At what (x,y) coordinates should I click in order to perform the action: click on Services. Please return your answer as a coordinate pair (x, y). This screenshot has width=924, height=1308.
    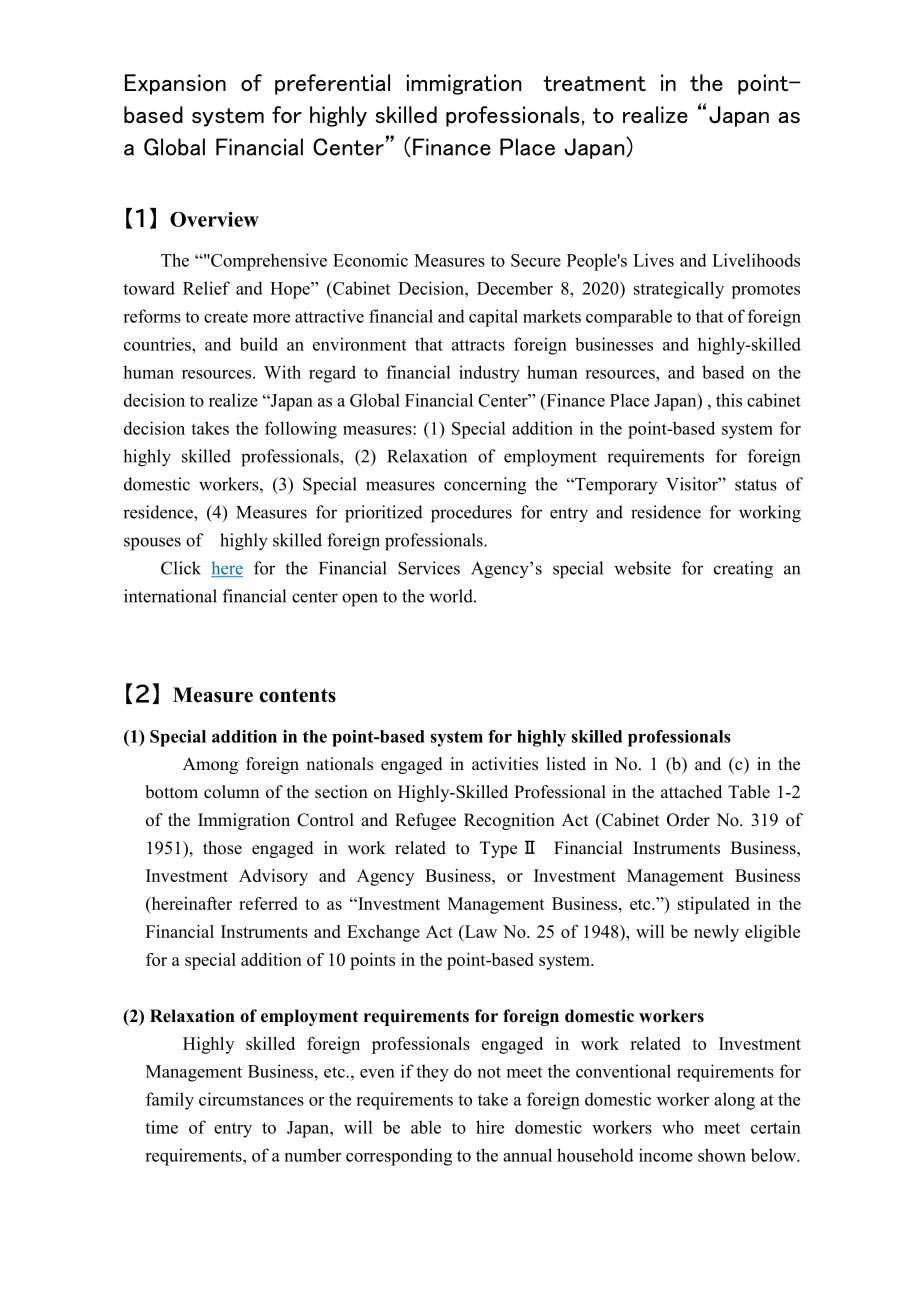
    Looking at the image, I should click on (429, 568).
